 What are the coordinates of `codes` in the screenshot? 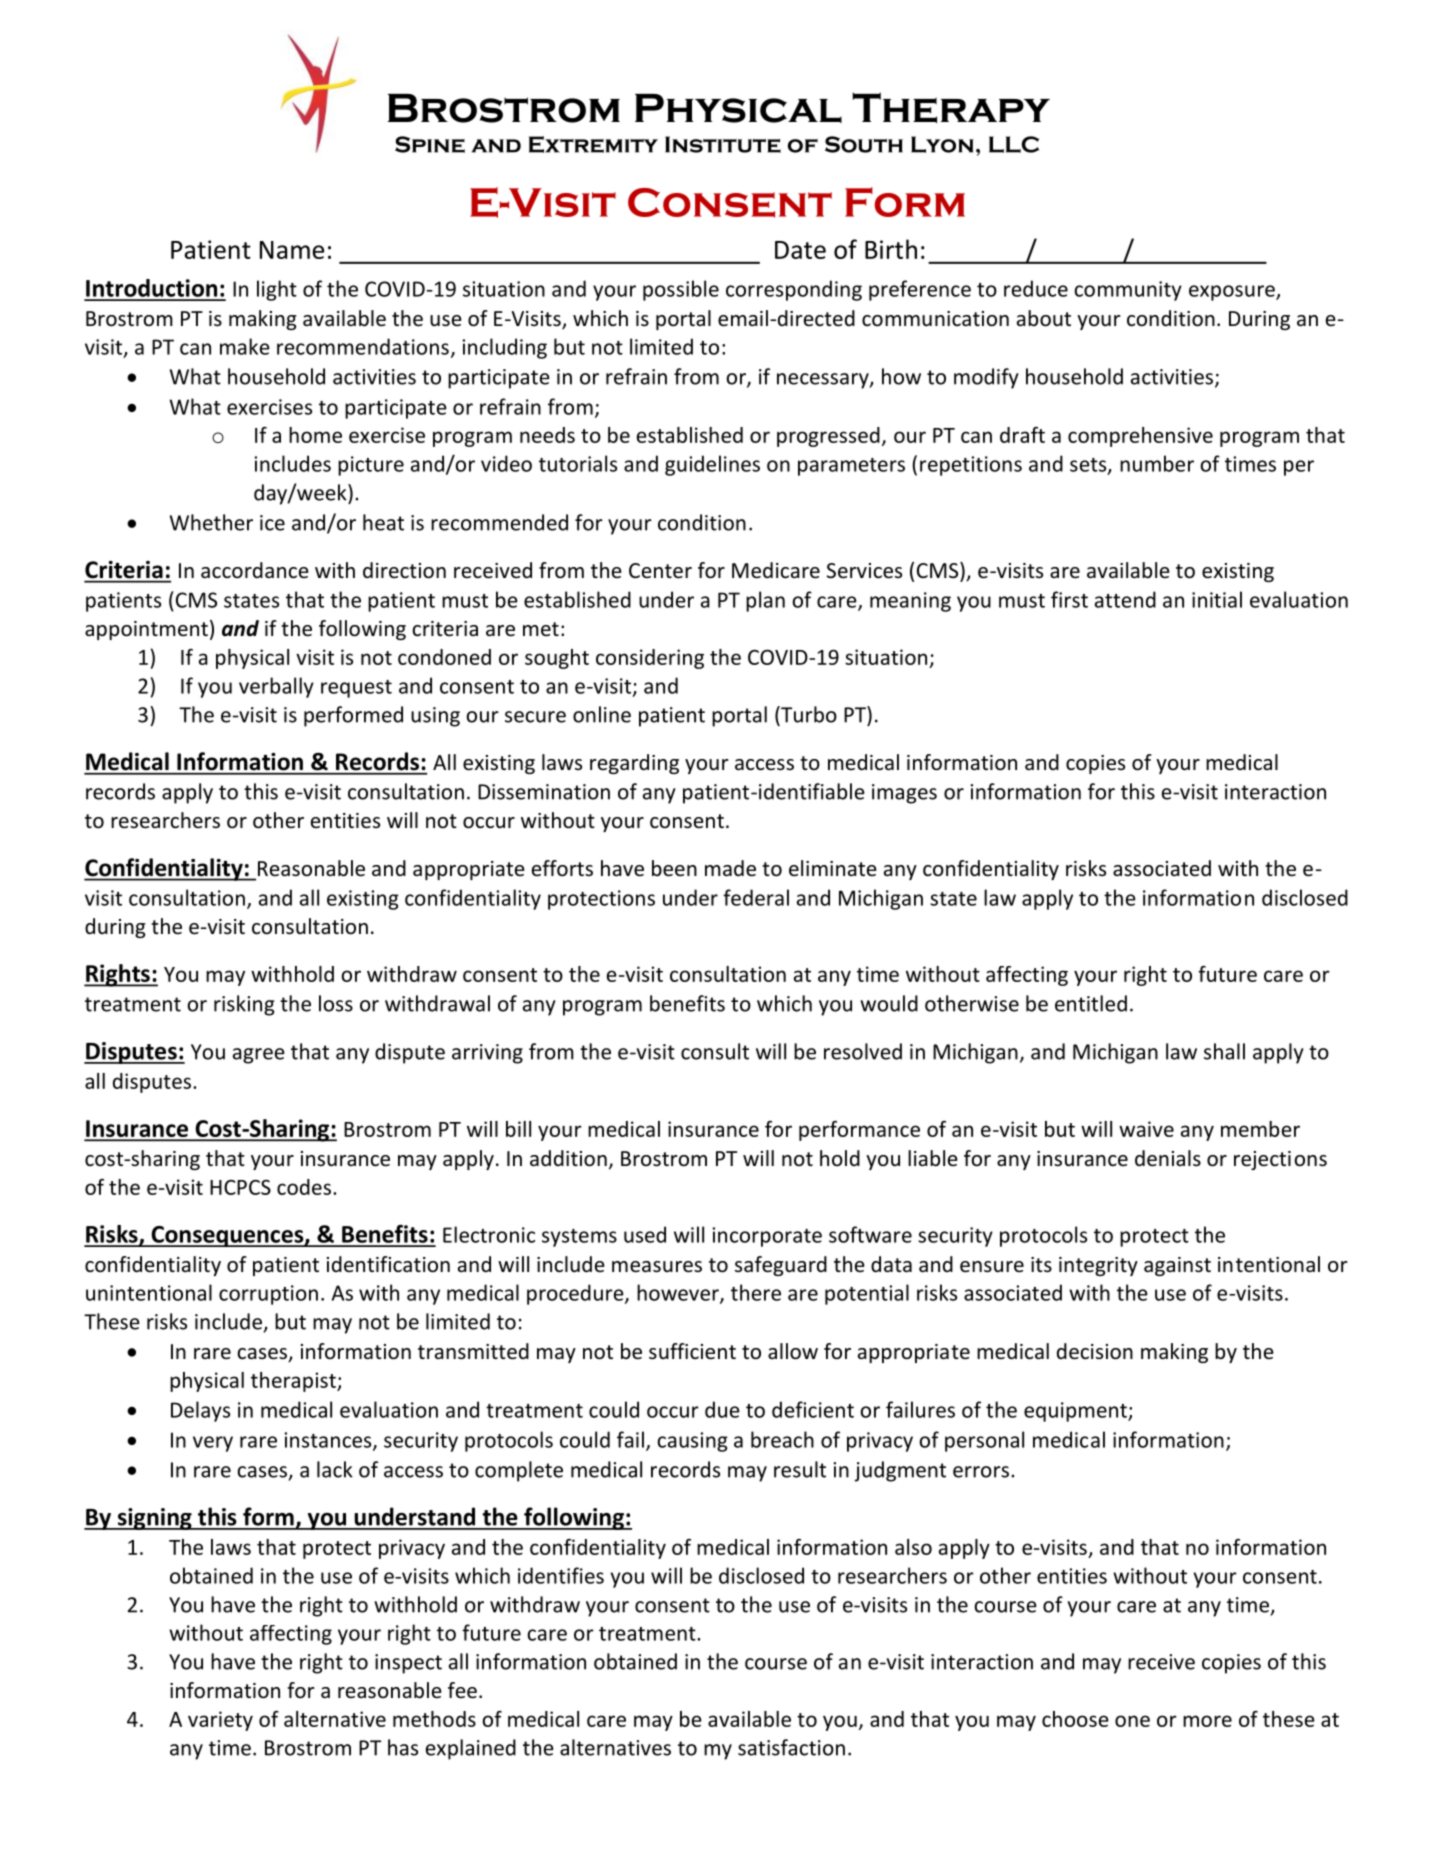 It's located at (304, 1187).
